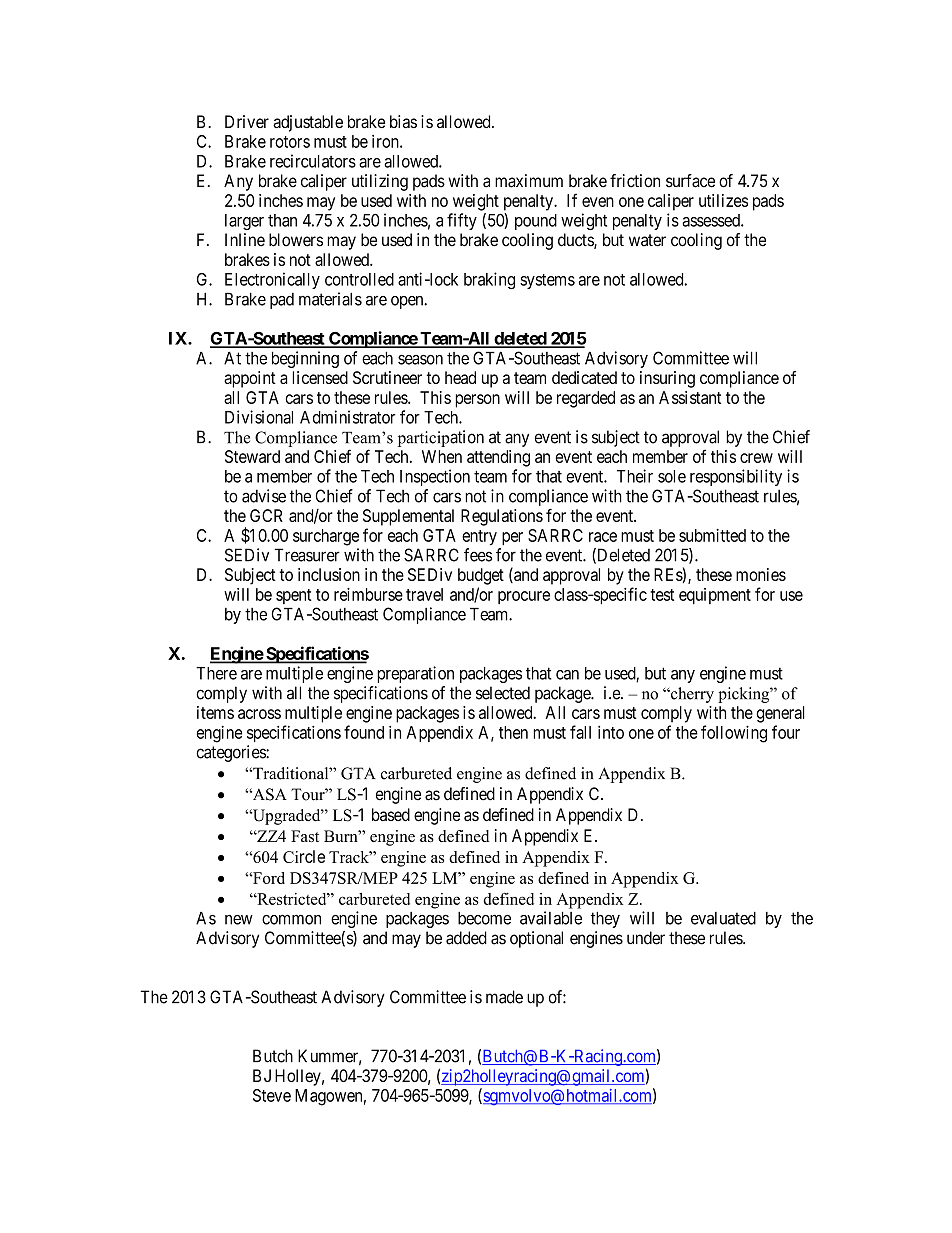 Image resolution: width=952 pixels, height=1233 pixels. I want to click on rotors, so click(290, 142).
